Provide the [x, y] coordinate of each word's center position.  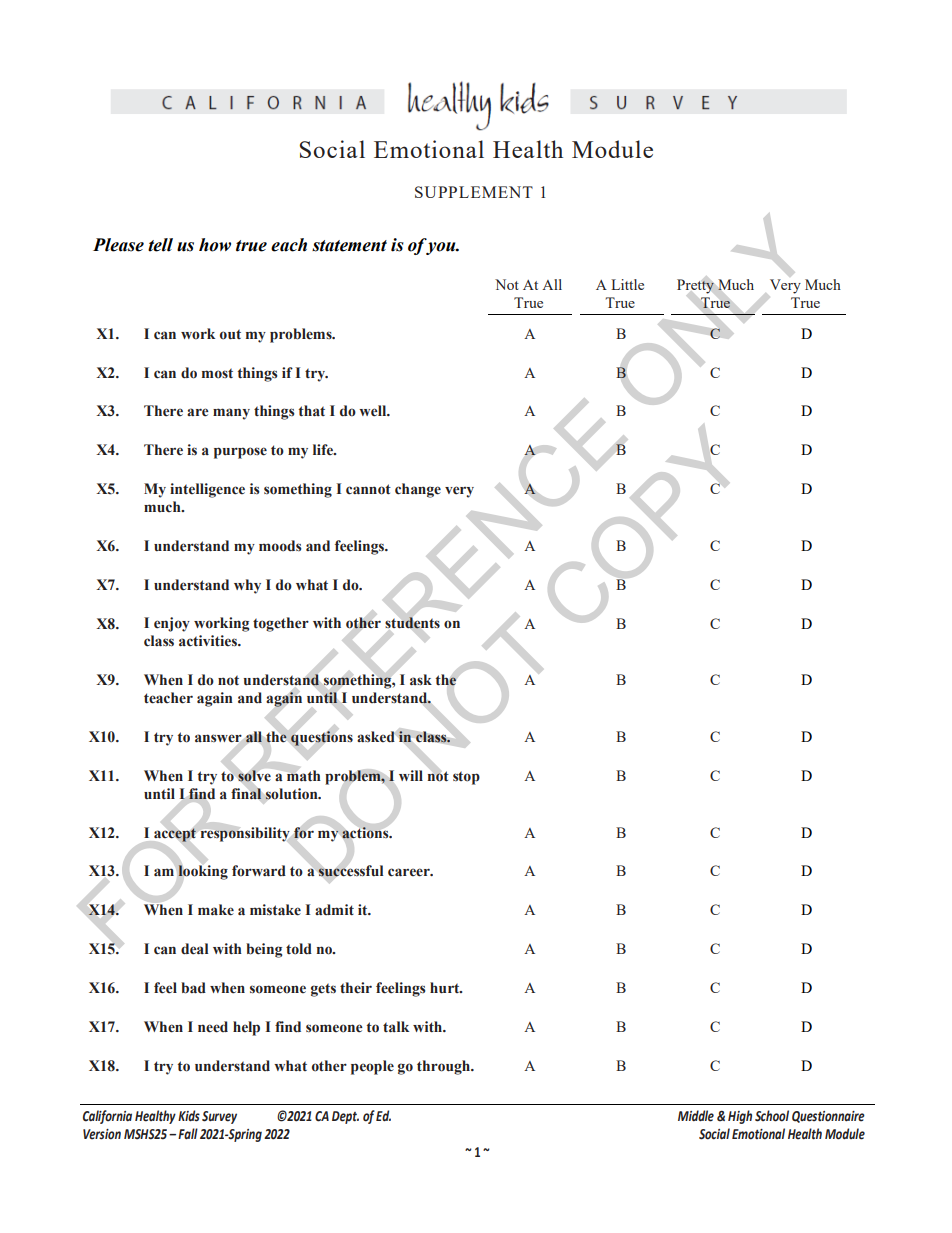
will [411, 775]
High [740, 1117]
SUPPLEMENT [474, 192]
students [412, 623]
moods [280, 546]
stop [466, 778]
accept [175, 835]
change [418, 490]
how [215, 245]
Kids [189, 1116]
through [444, 1067]
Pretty [695, 286]
